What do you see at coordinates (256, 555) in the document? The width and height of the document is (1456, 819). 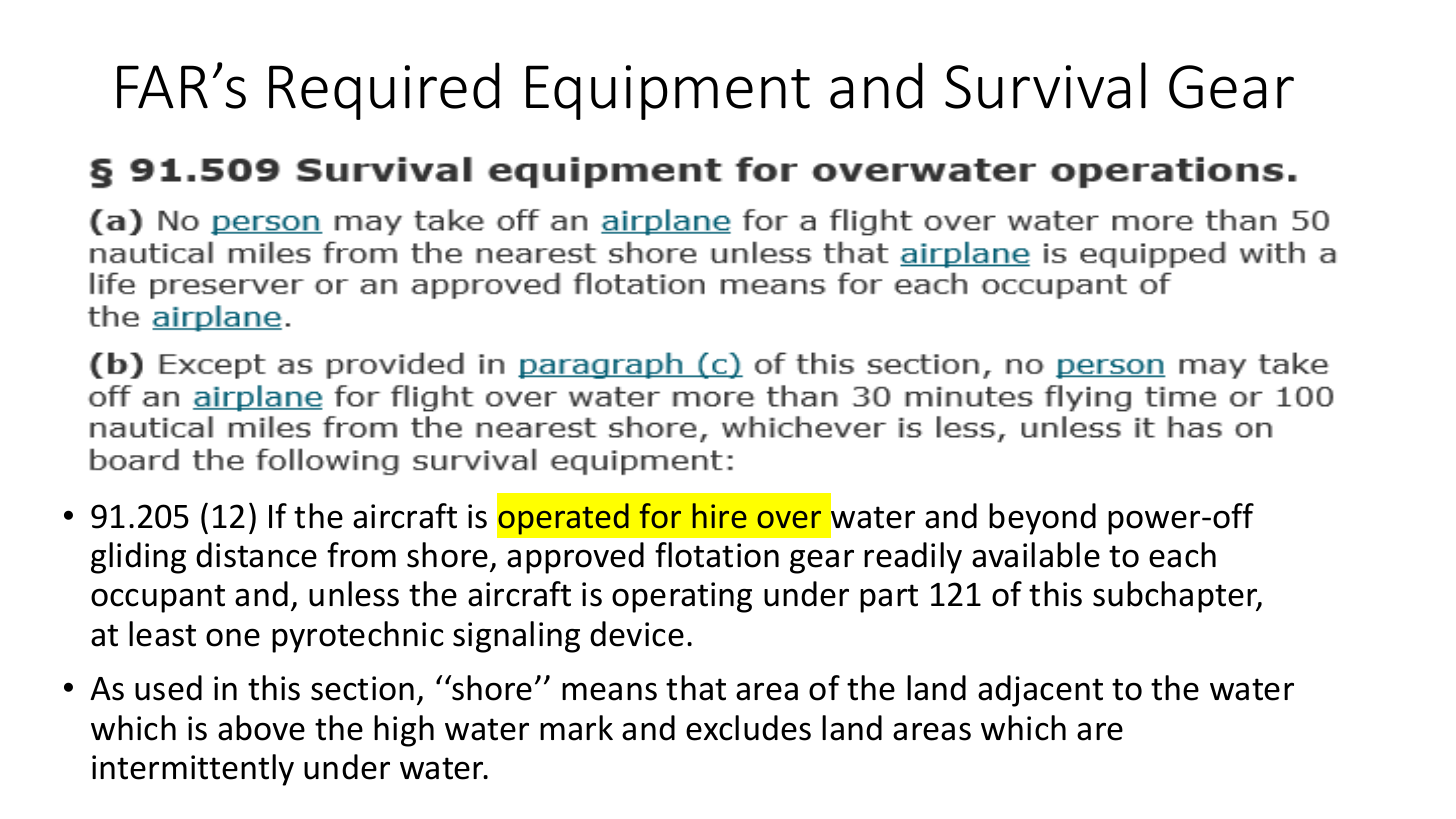 I see `distance` at bounding box center [256, 555].
